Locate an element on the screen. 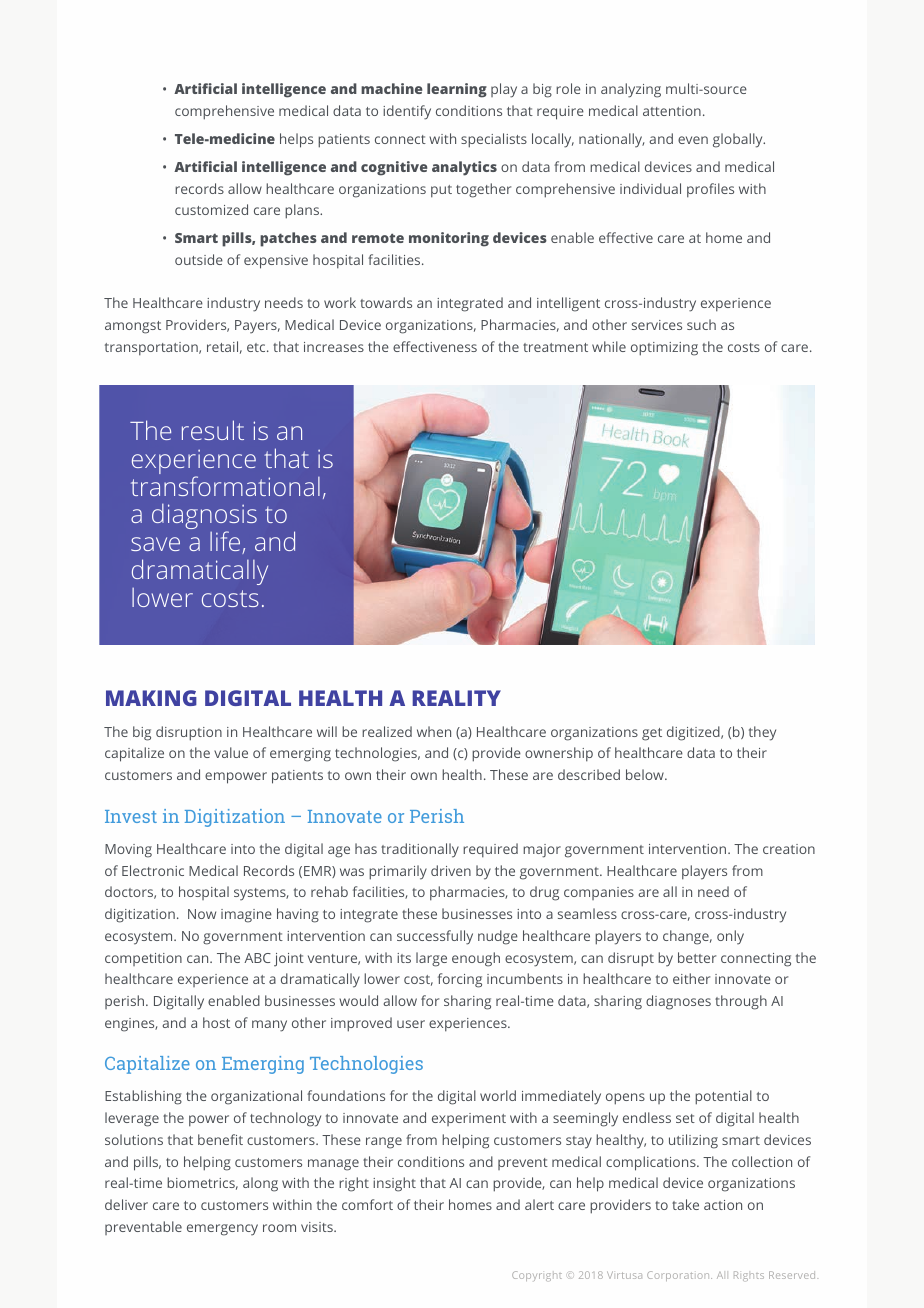 The height and width of the screenshot is (1308, 924). MAKING is located at coordinates (151, 698).
